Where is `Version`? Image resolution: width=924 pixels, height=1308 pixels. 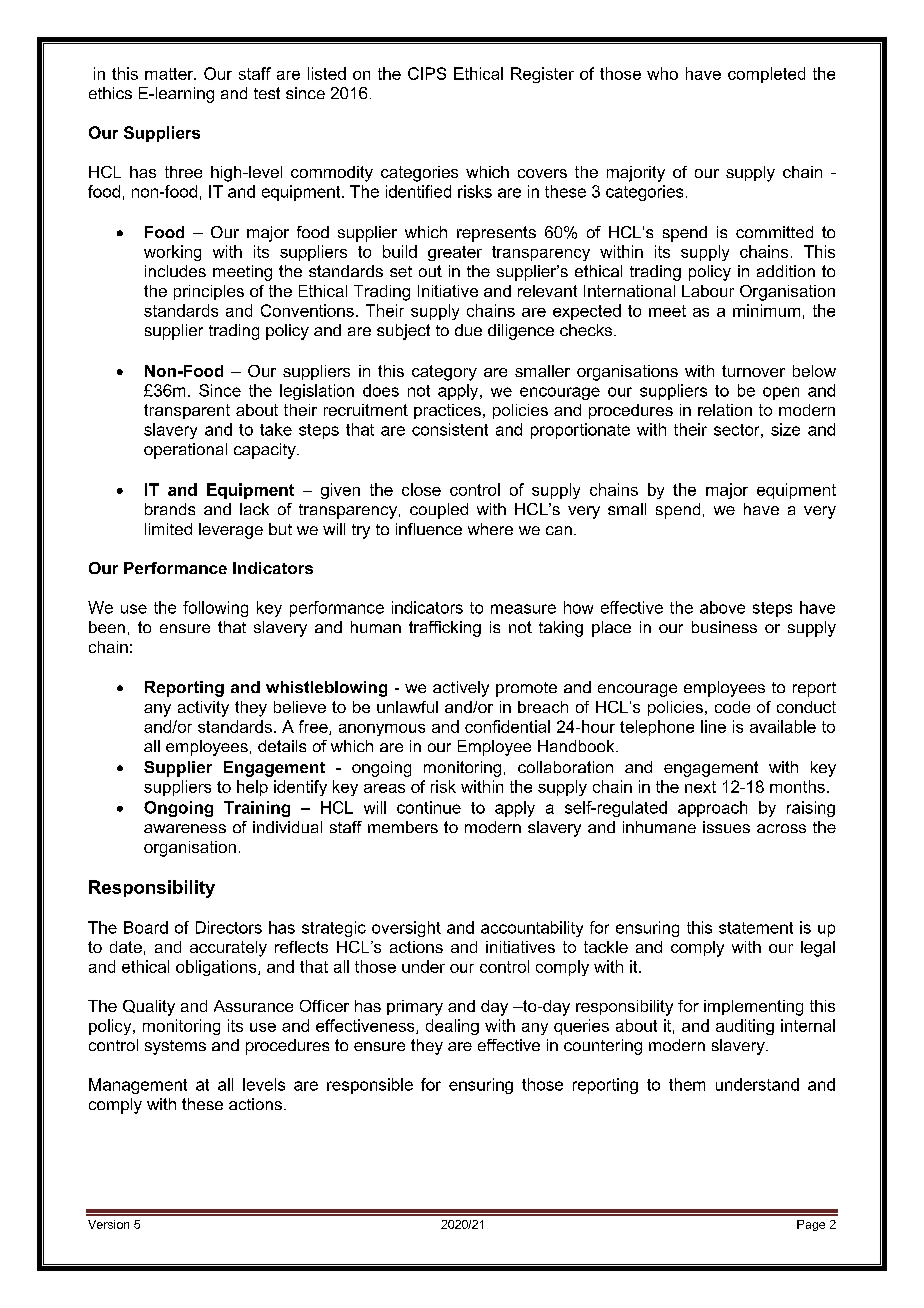 Version is located at coordinates (108, 1224).
